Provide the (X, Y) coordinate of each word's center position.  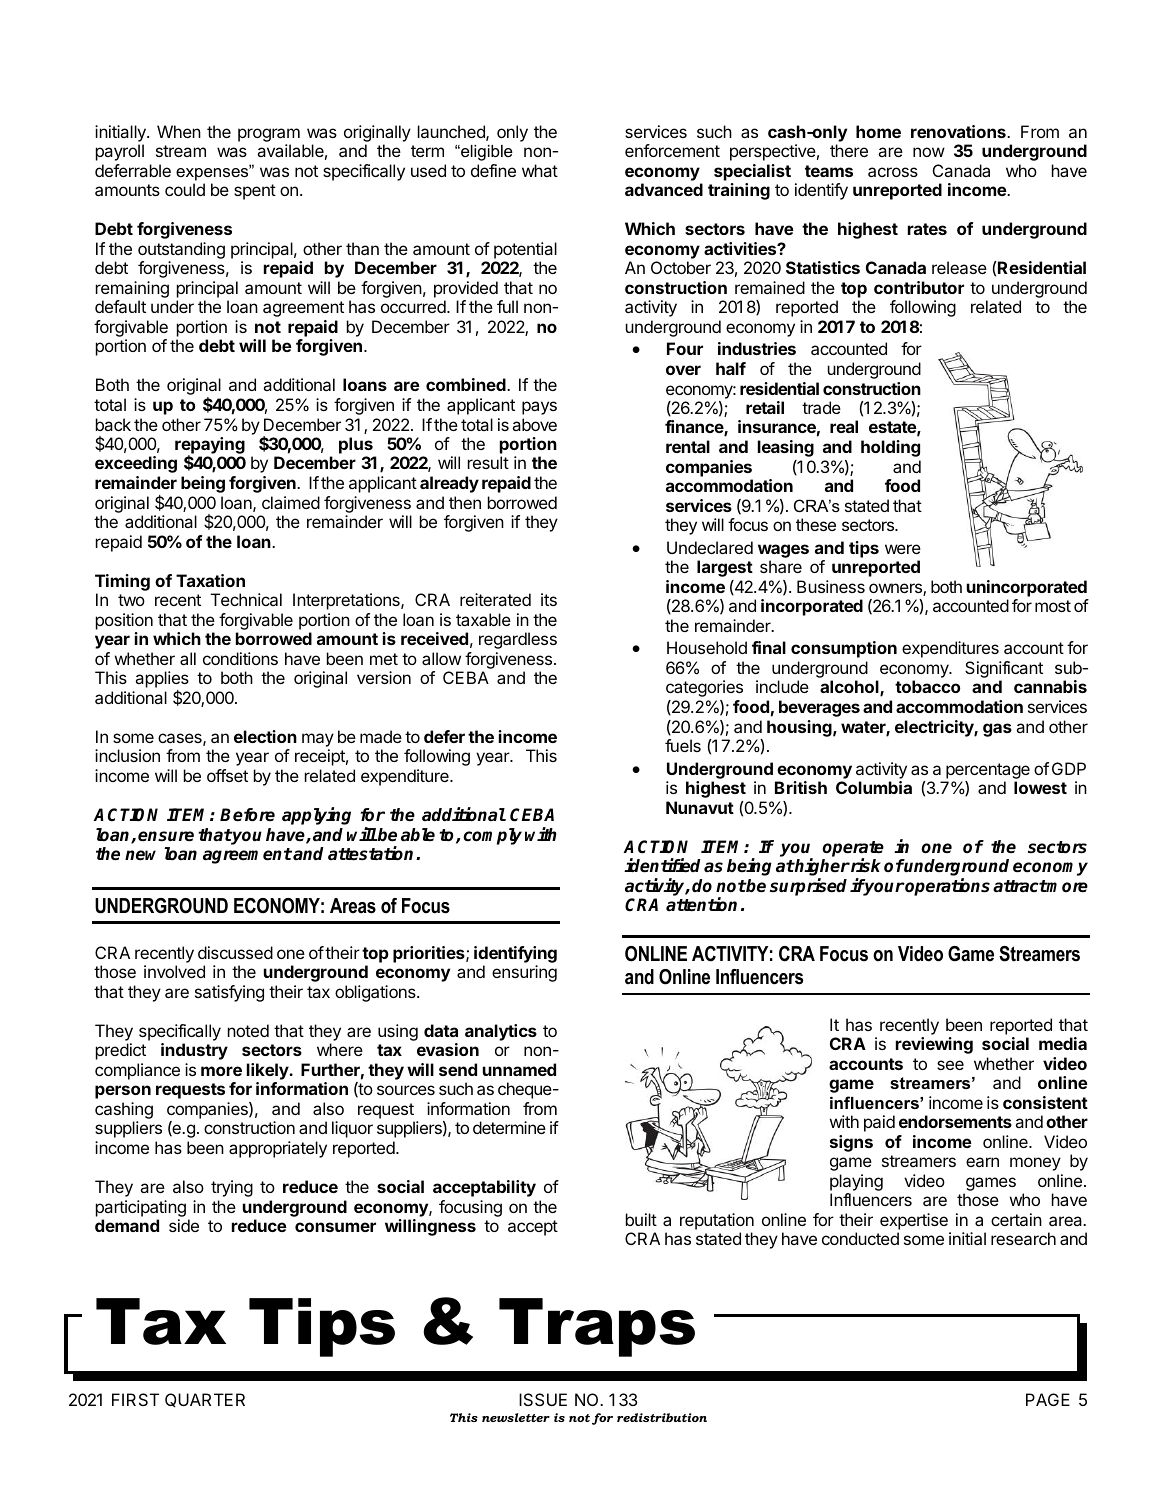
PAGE (1048, 1399)
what (540, 170)
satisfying (229, 993)
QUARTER (205, 1400)
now (929, 152)
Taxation (210, 580)
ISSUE (543, 1399)
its (549, 599)
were (903, 549)
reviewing (934, 1045)
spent (255, 192)
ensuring (524, 973)
